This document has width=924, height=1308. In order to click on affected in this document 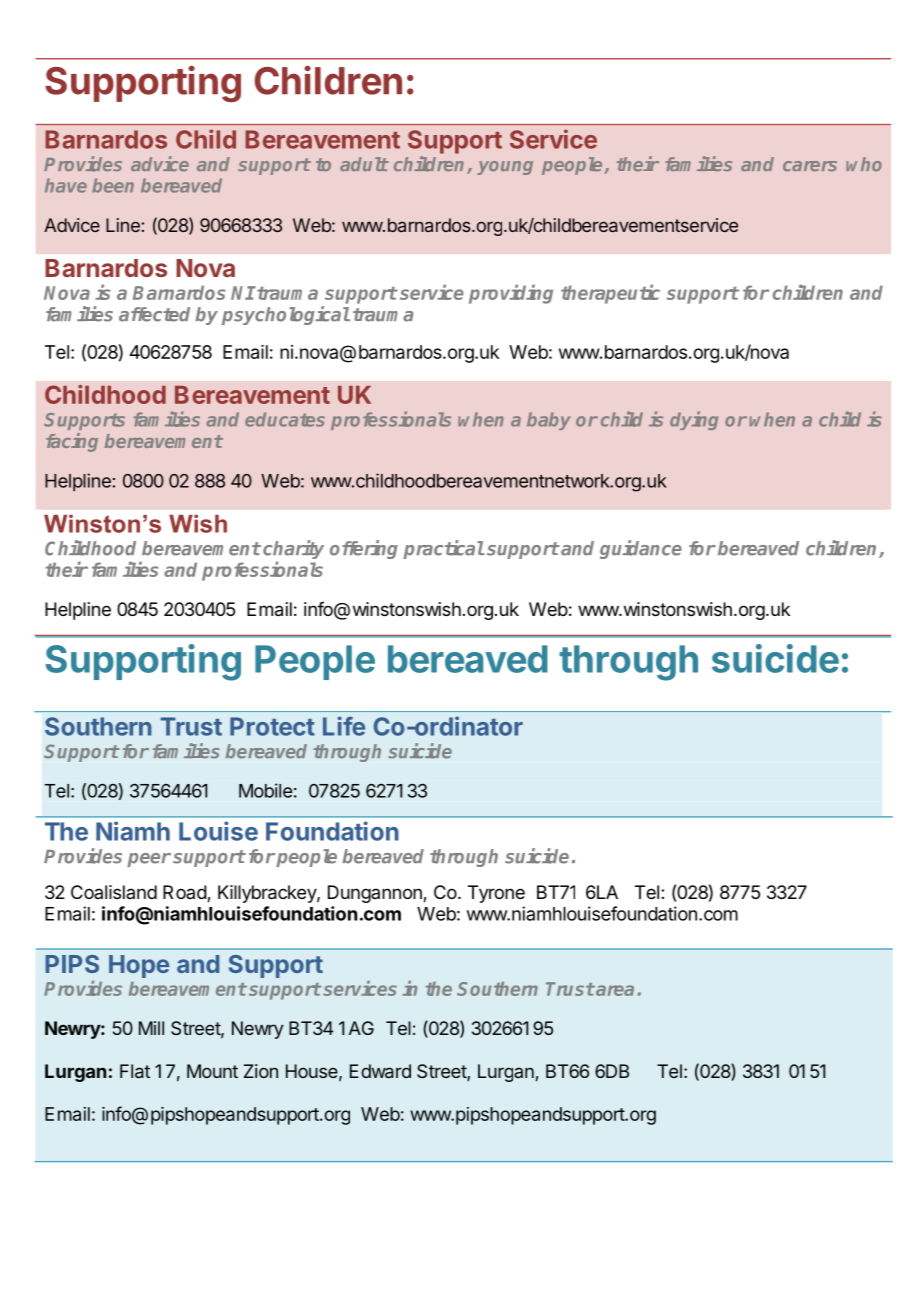, I will do `click(154, 314)`.
